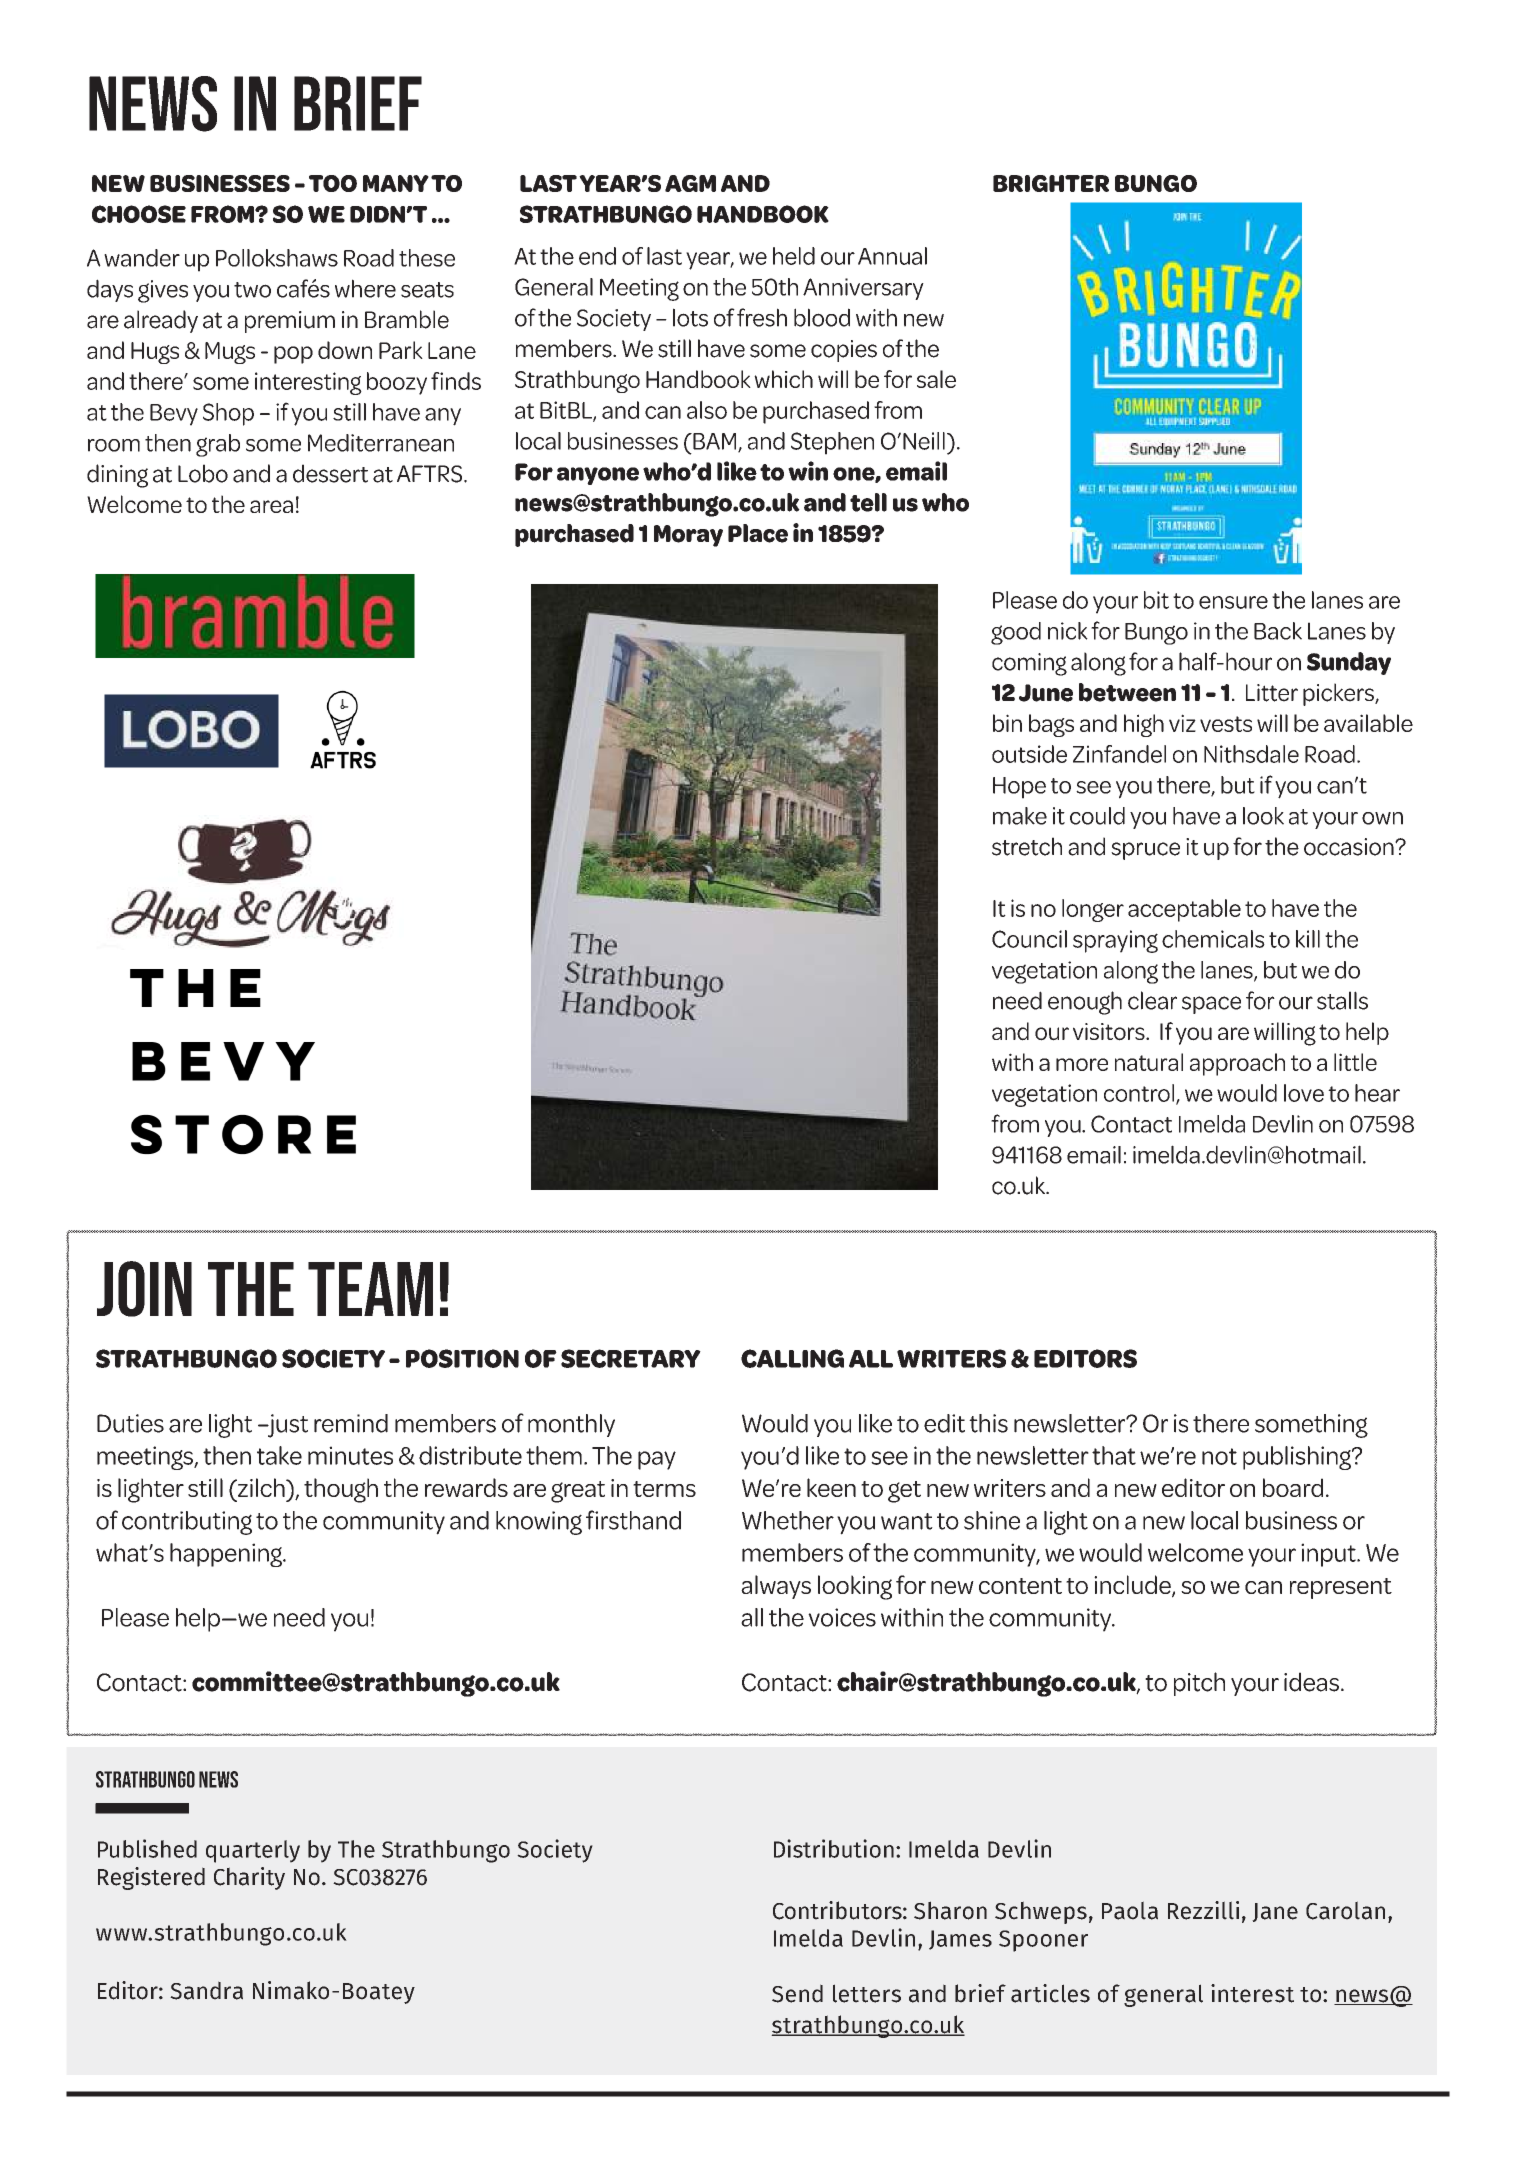 This page has height=2162, width=1526. Describe the element at coordinates (252, 290) in the page. I see `two` at that location.
